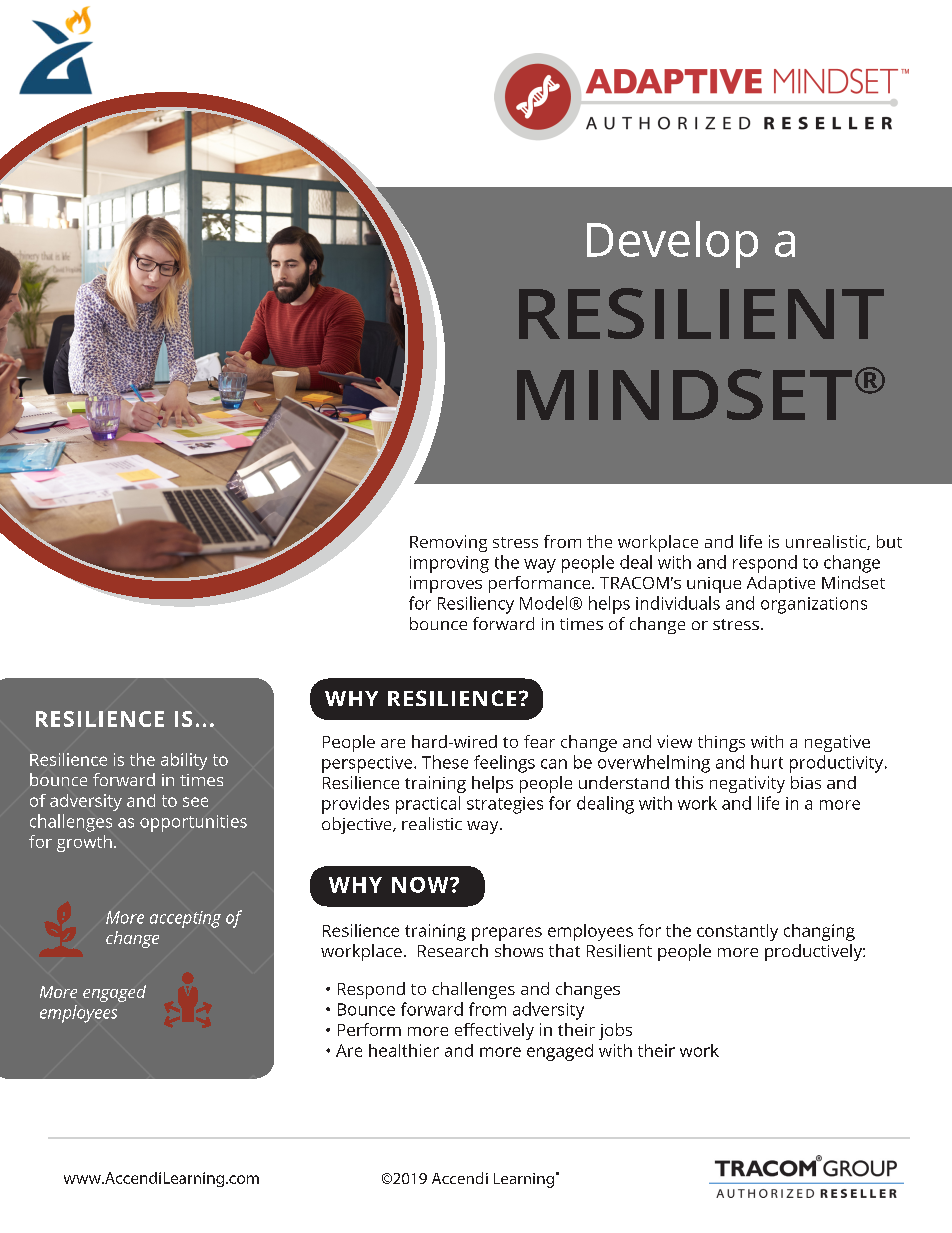 This image has height=1233, width=952. I want to click on but, so click(889, 541).
